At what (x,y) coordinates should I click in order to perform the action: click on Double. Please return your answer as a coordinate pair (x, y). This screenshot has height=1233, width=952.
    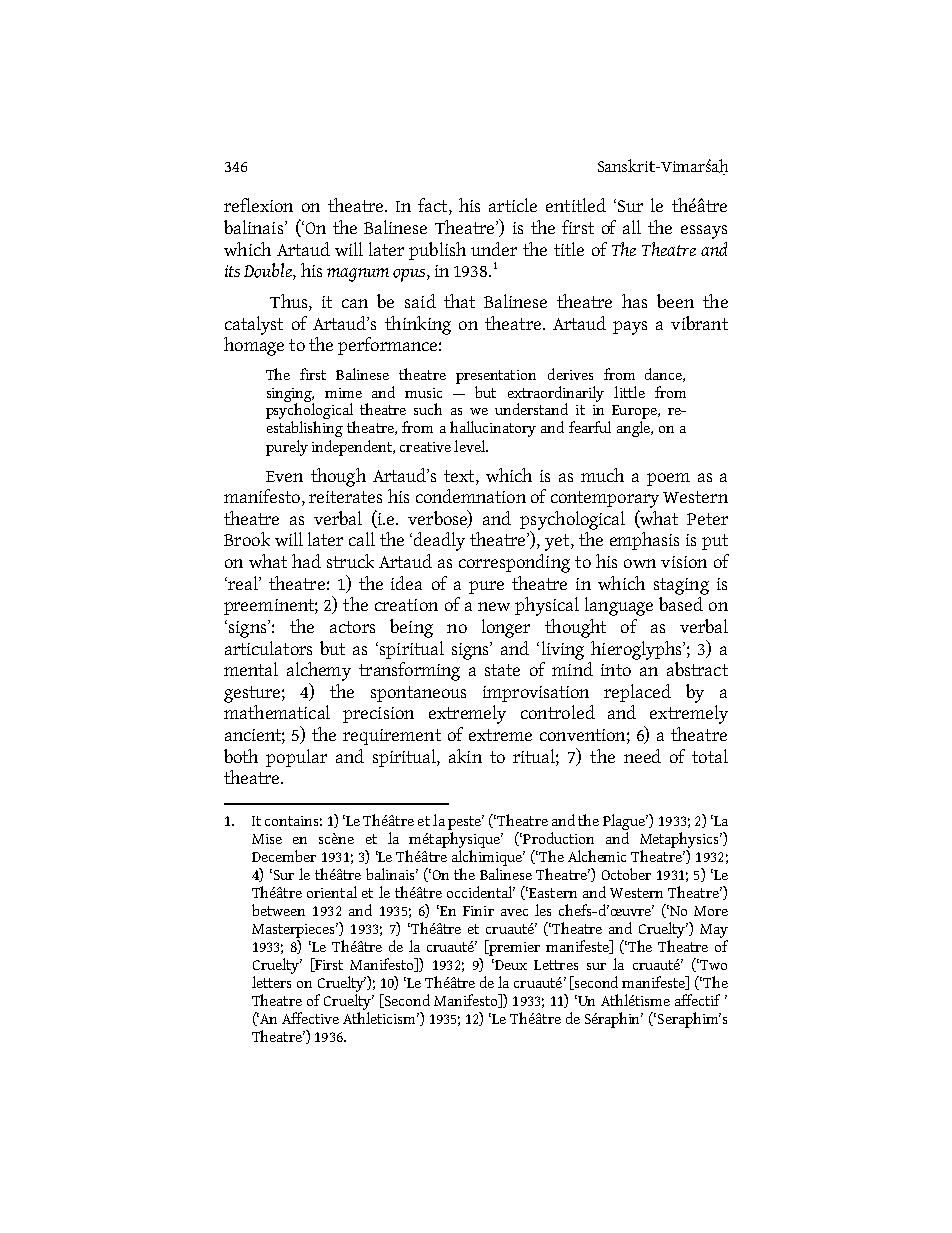
    Looking at the image, I should click on (269, 271).
